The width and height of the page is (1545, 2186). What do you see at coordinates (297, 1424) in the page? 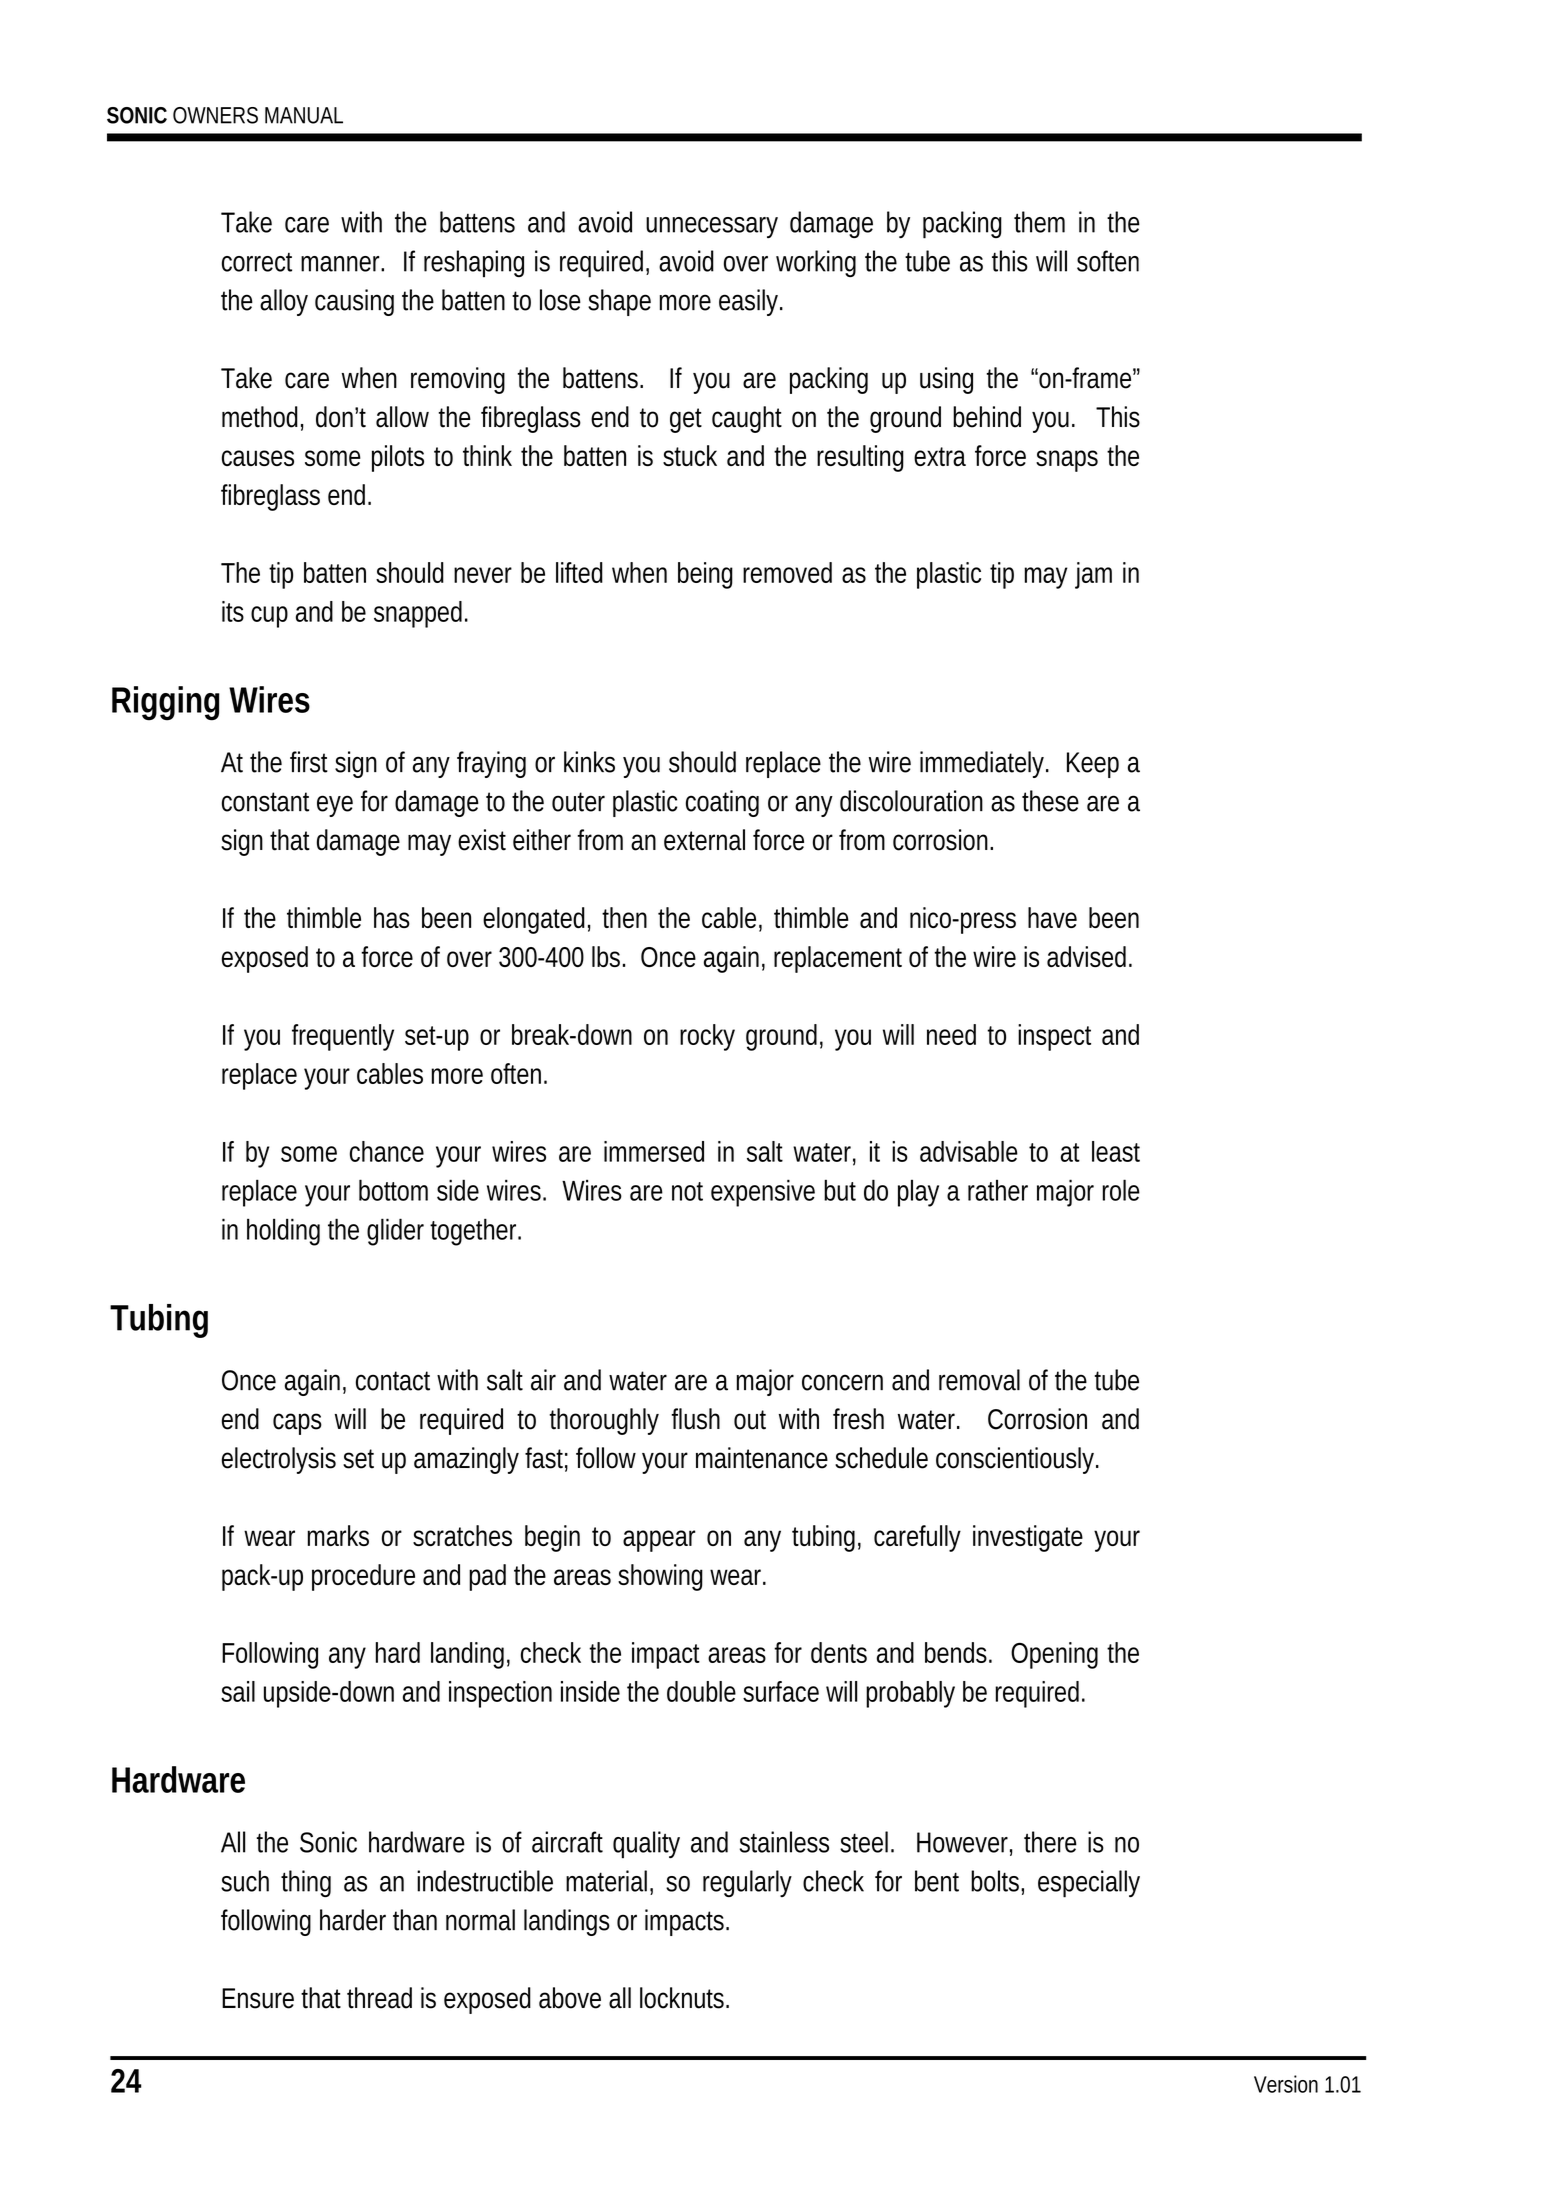
I see `caps` at bounding box center [297, 1424].
